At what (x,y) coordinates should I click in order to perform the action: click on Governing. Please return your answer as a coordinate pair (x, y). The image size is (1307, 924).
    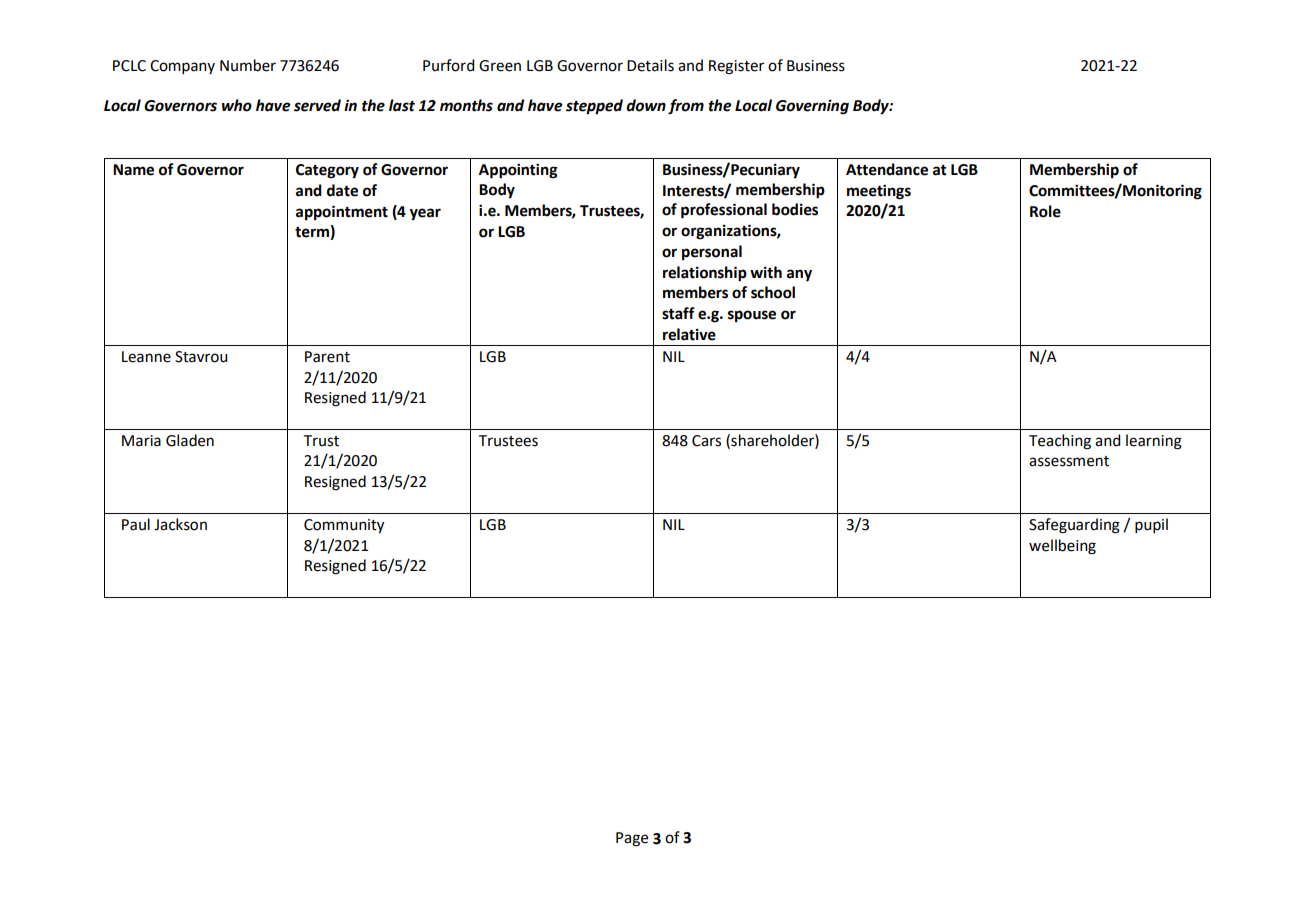
    Looking at the image, I should click on (812, 107).
